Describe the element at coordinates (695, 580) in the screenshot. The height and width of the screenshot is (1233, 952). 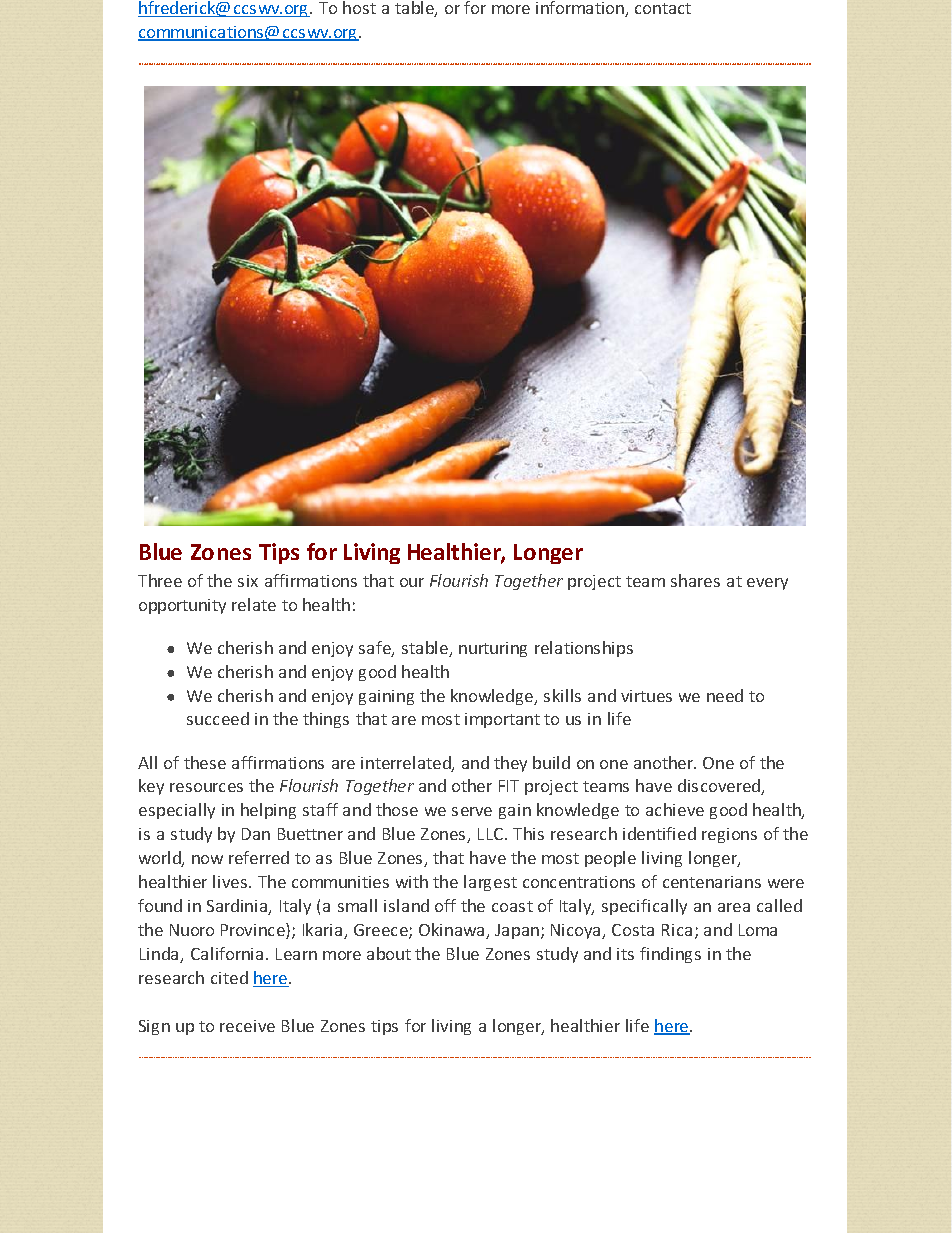
I see `shares` at that location.
